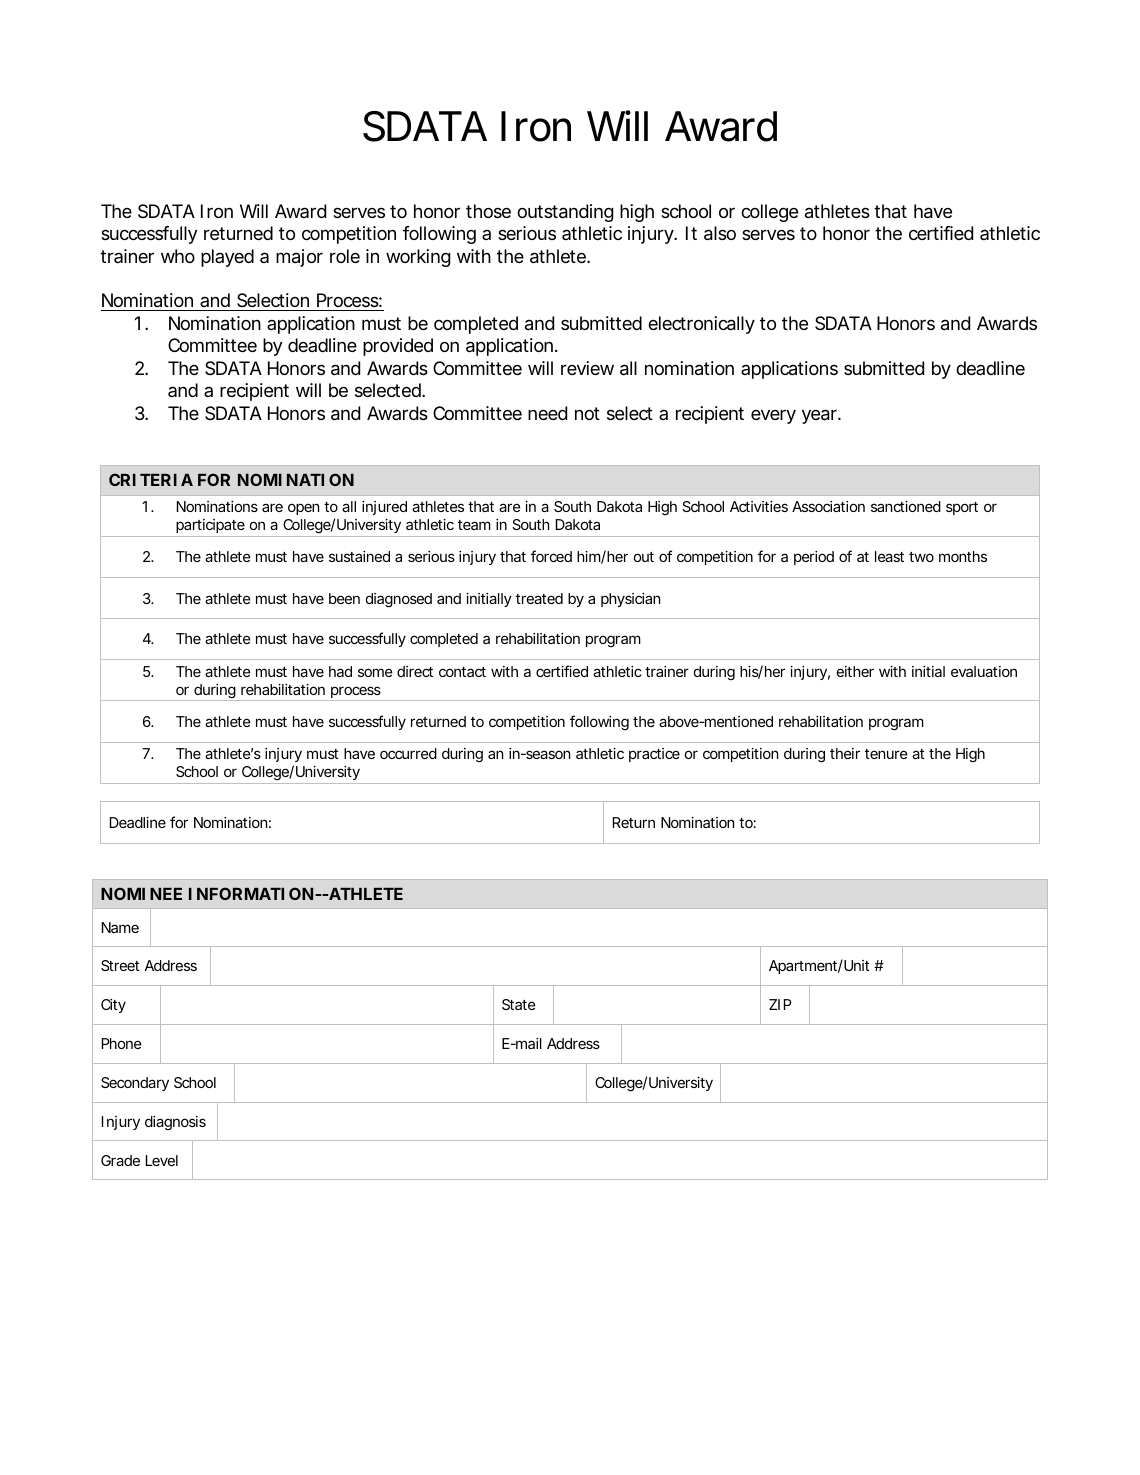 The image size is (1140, 1475). I want to click on either, so click(855, 671).
